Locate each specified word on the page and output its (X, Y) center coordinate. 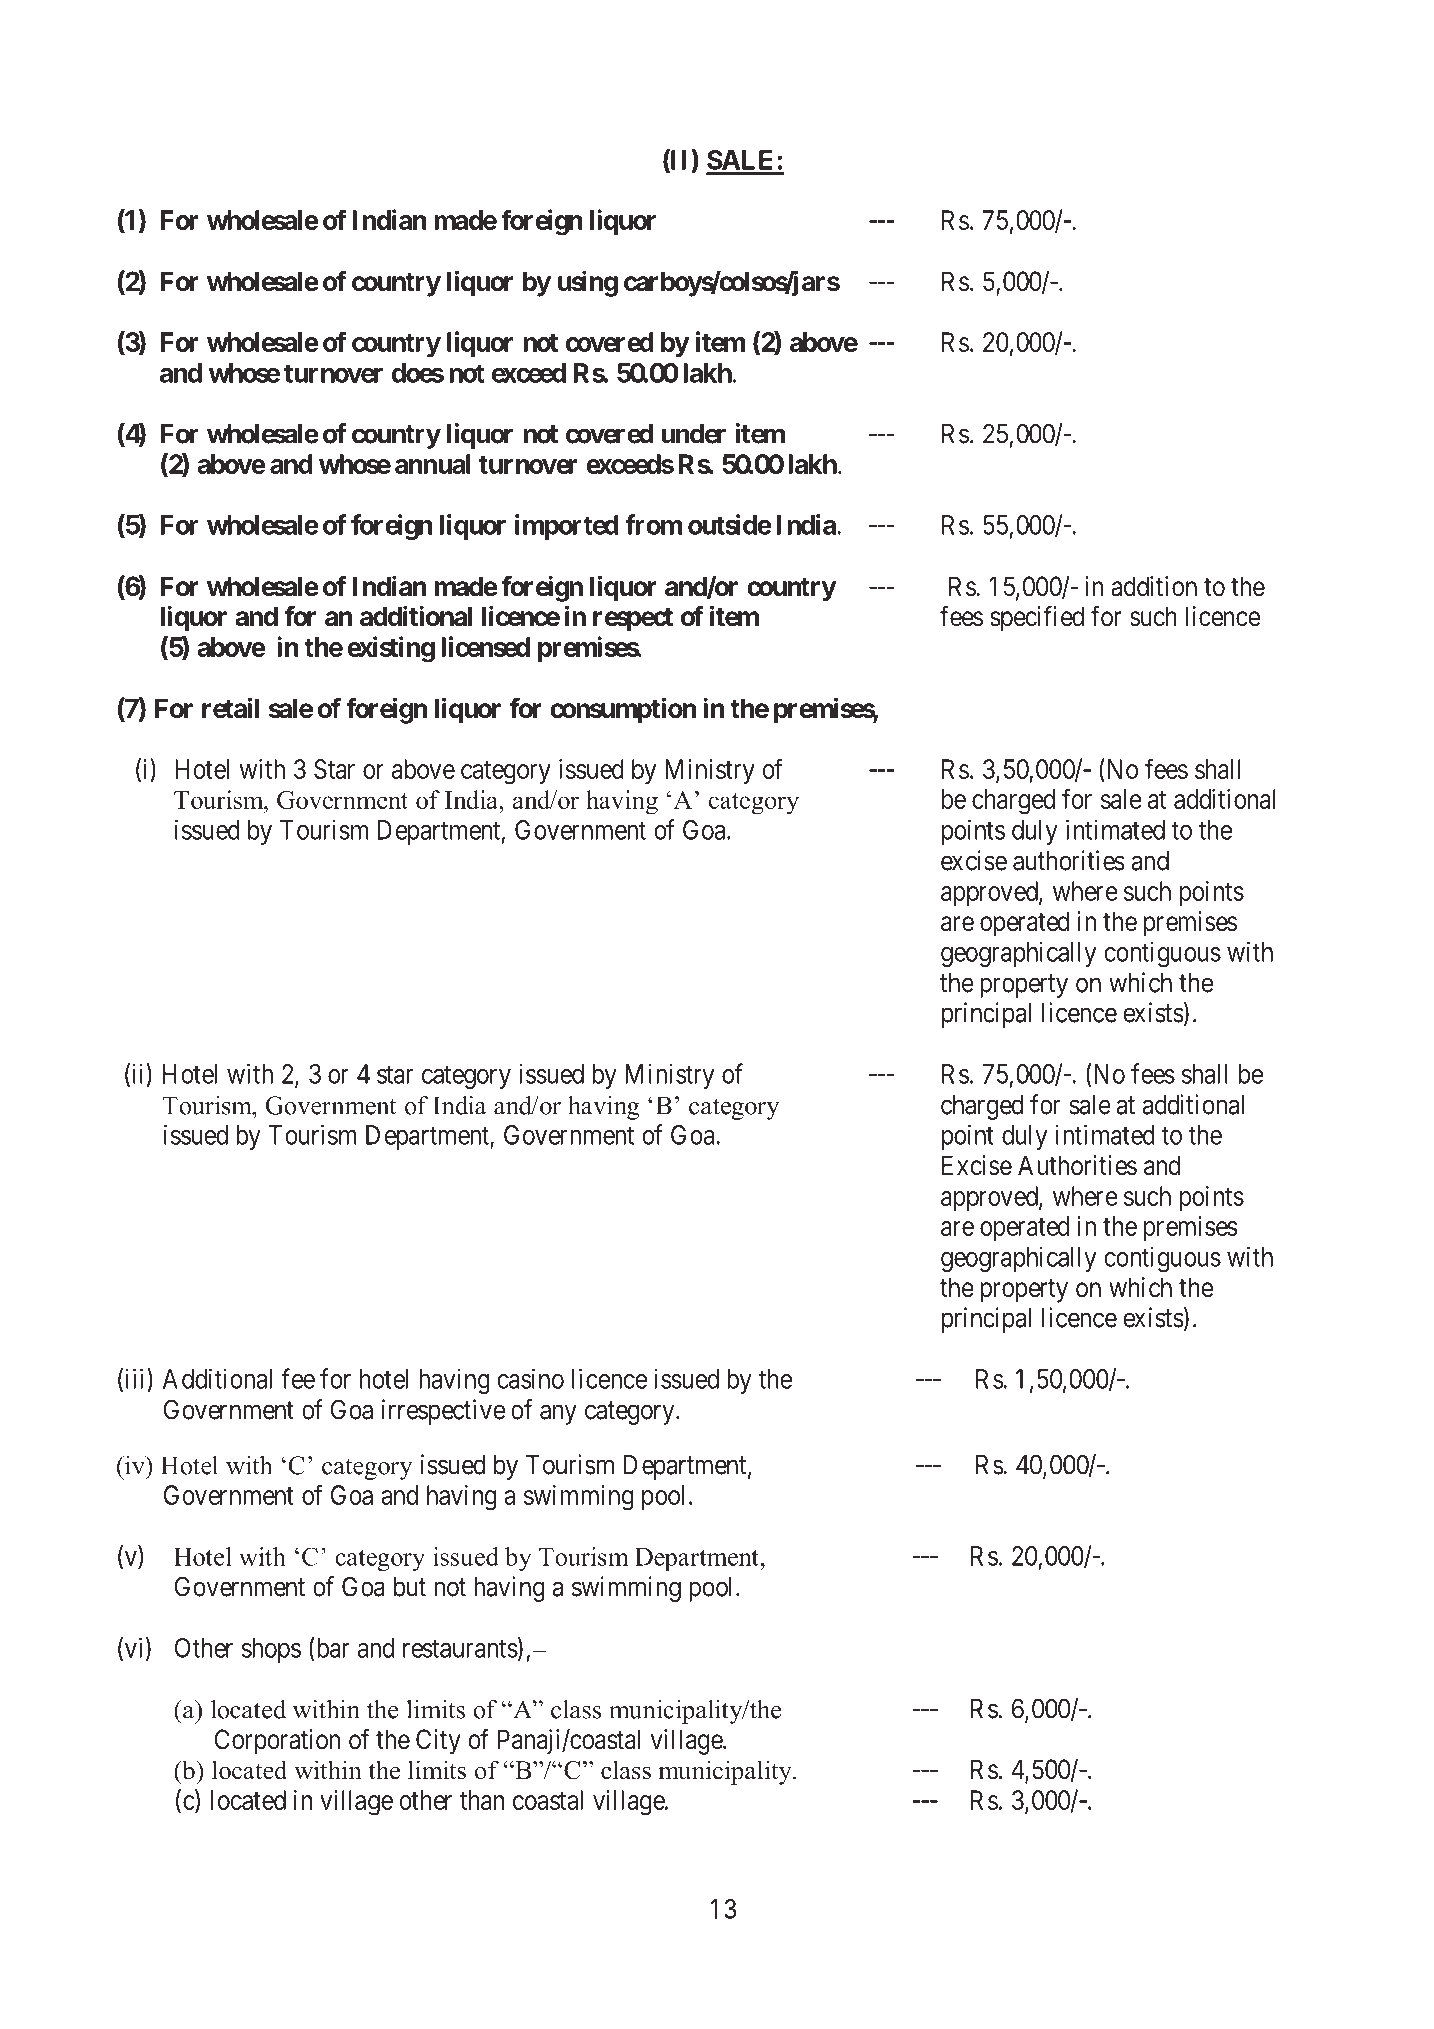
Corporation (277, 1742)
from (653, 524)
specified (1037, 619)
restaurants (460, 1649)
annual (433, 464)
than (482, 1800)
